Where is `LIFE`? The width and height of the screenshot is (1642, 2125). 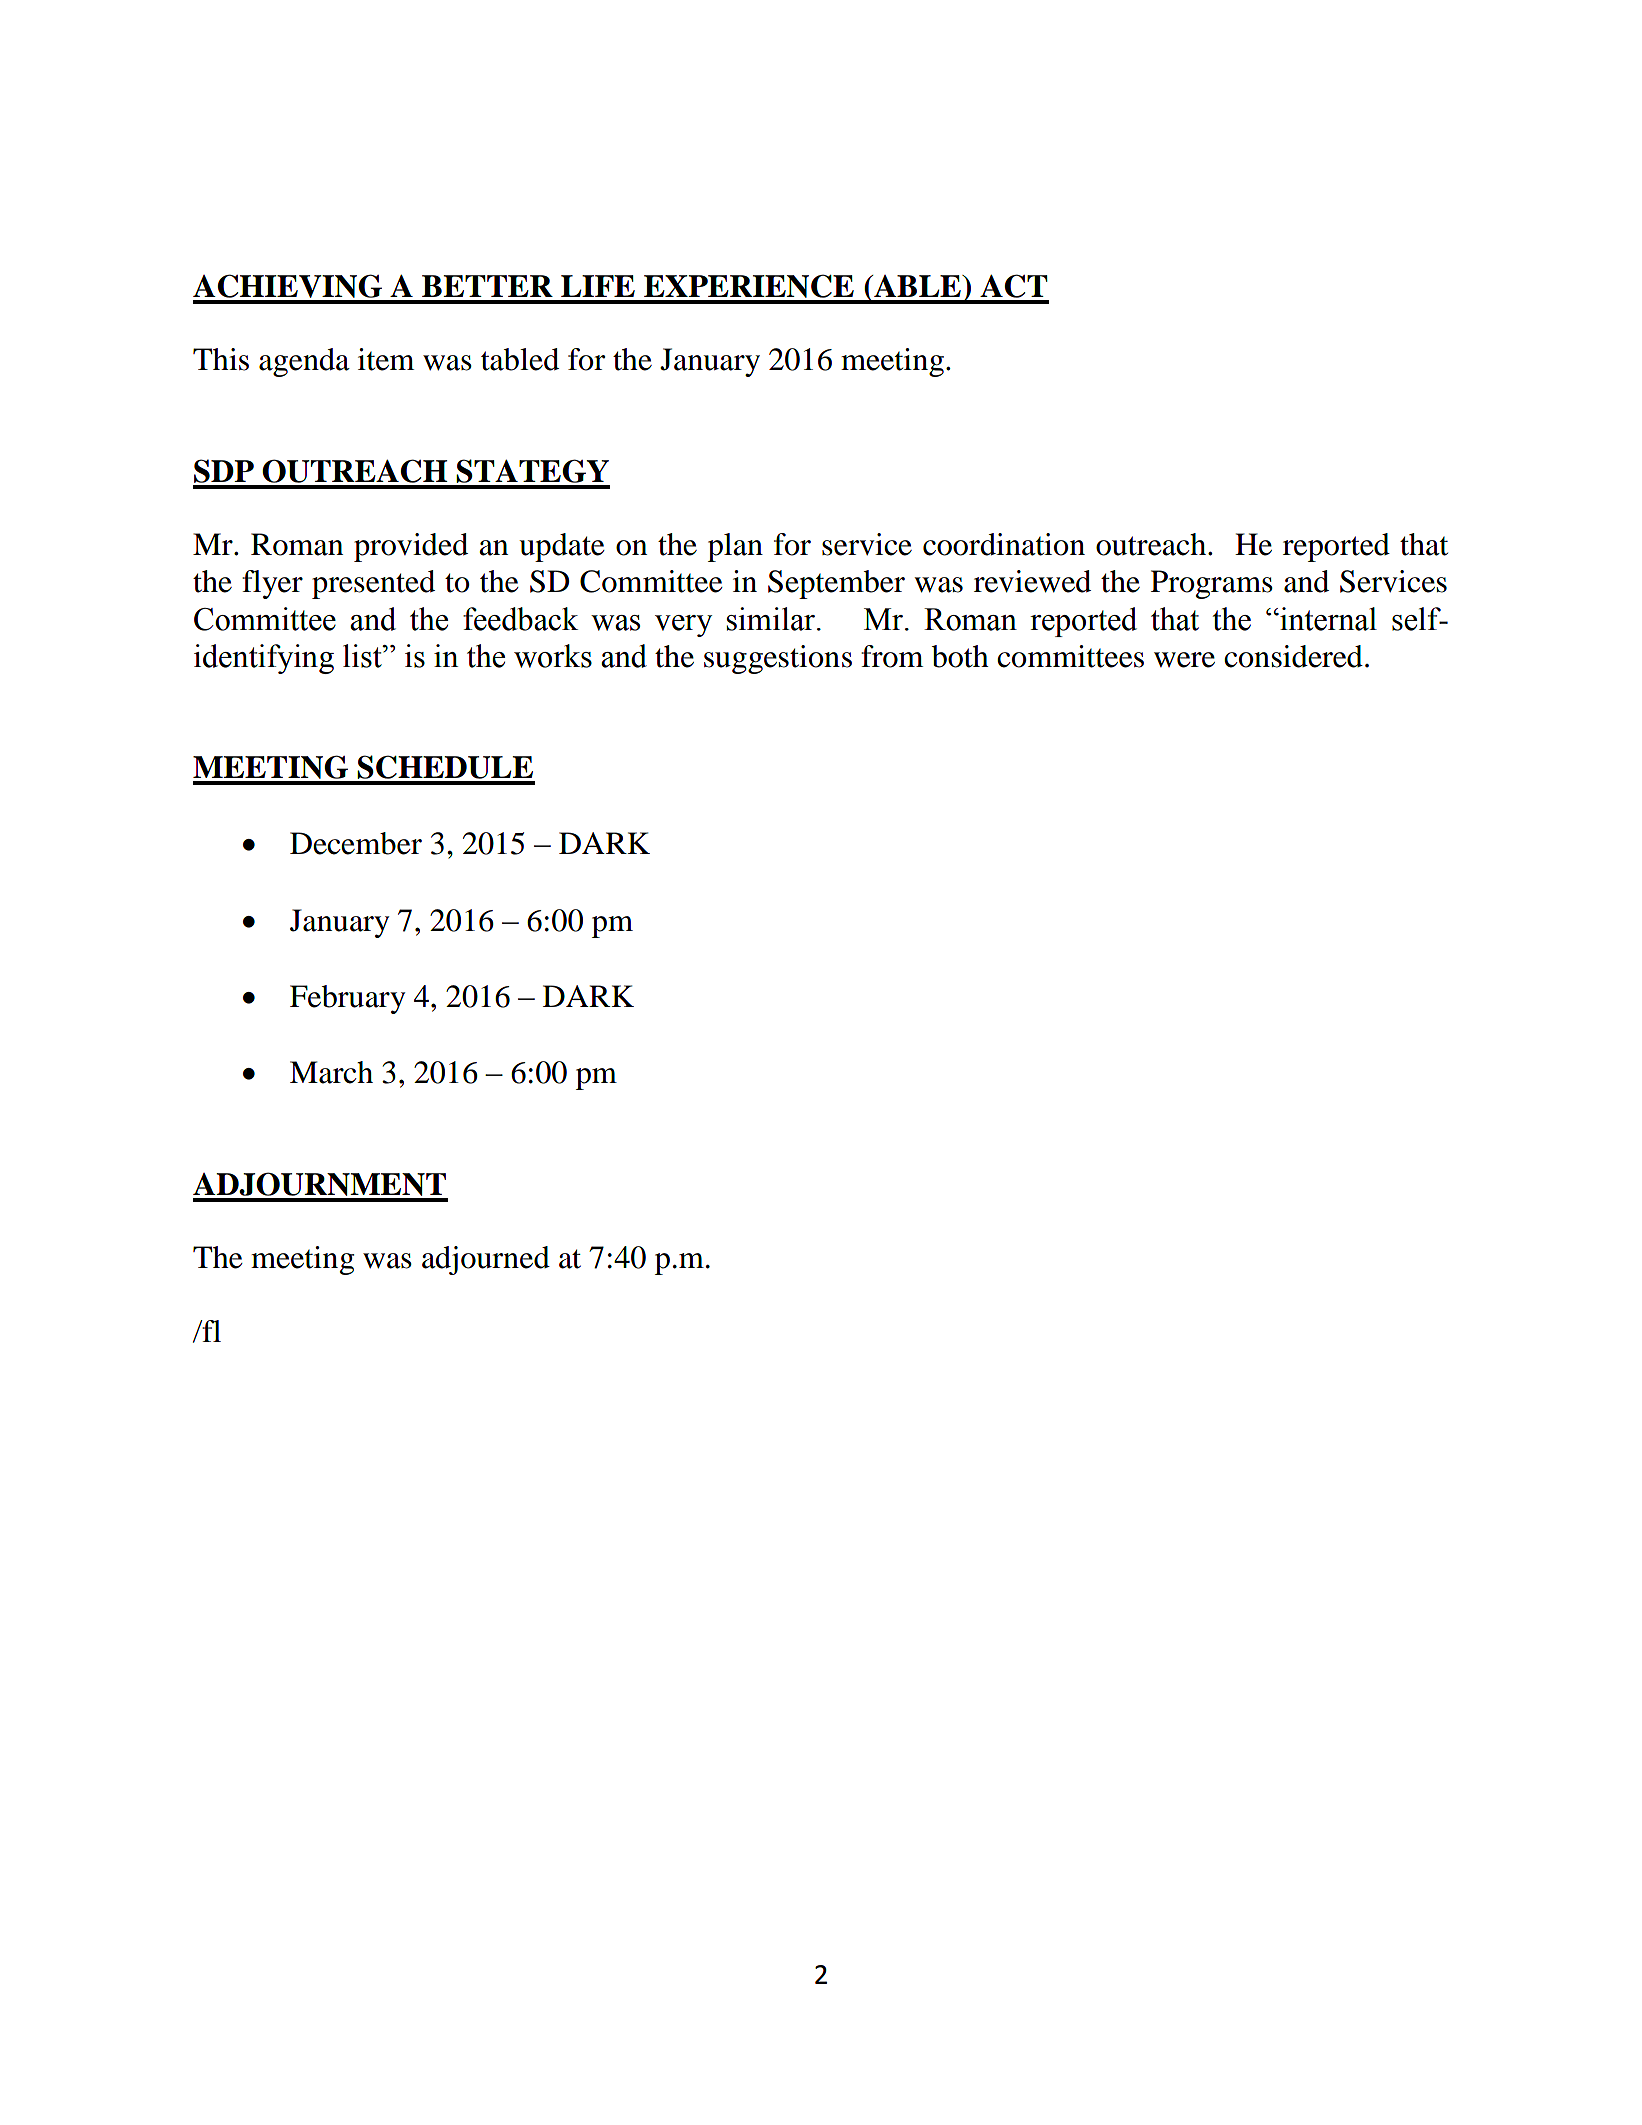
LIFE is located at coordinates (598, 286).
